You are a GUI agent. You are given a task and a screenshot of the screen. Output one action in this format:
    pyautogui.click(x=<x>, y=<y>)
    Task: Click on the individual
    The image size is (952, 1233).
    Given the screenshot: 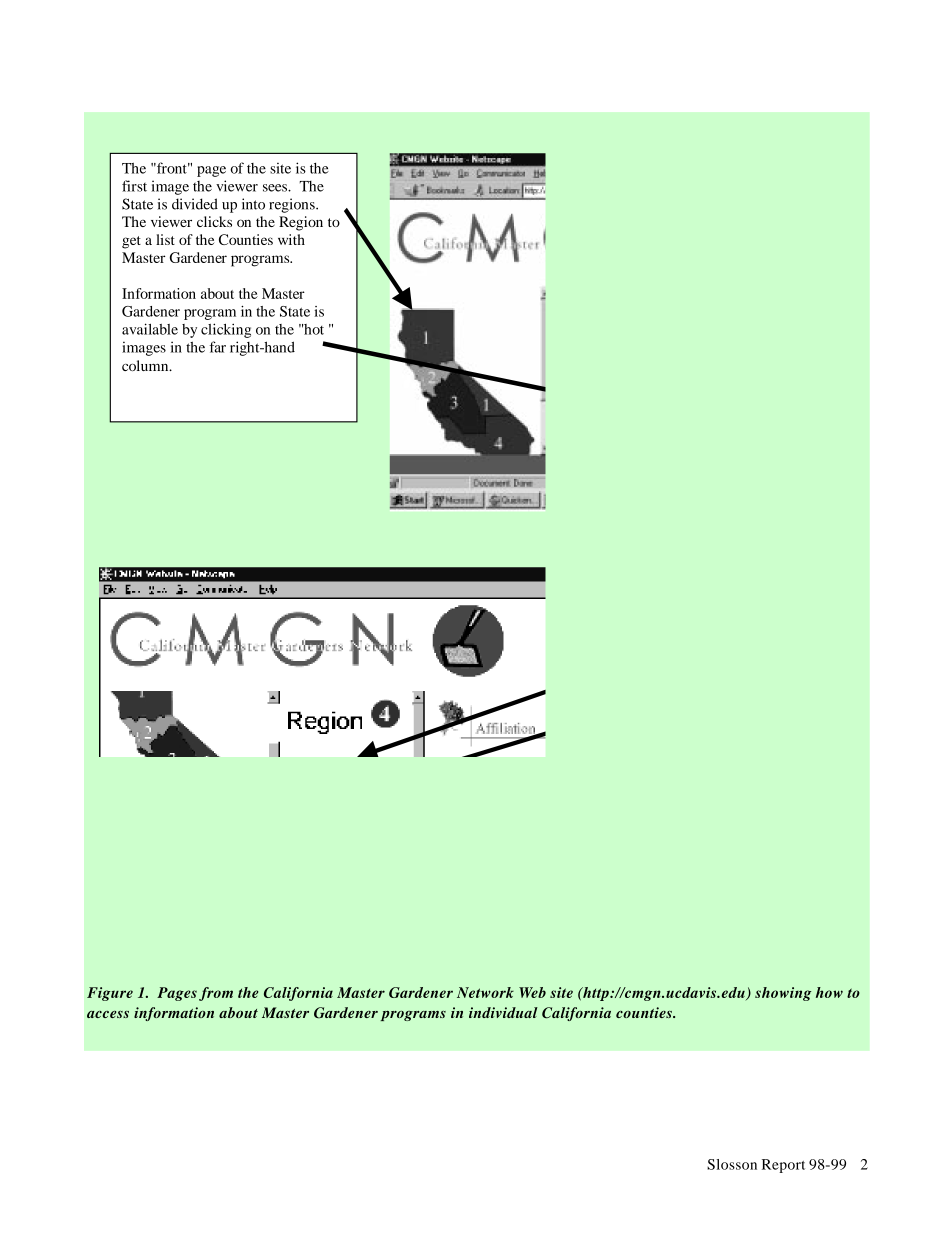 What is the action you would take?
    pyautogui.click(x=503, y=1012)
